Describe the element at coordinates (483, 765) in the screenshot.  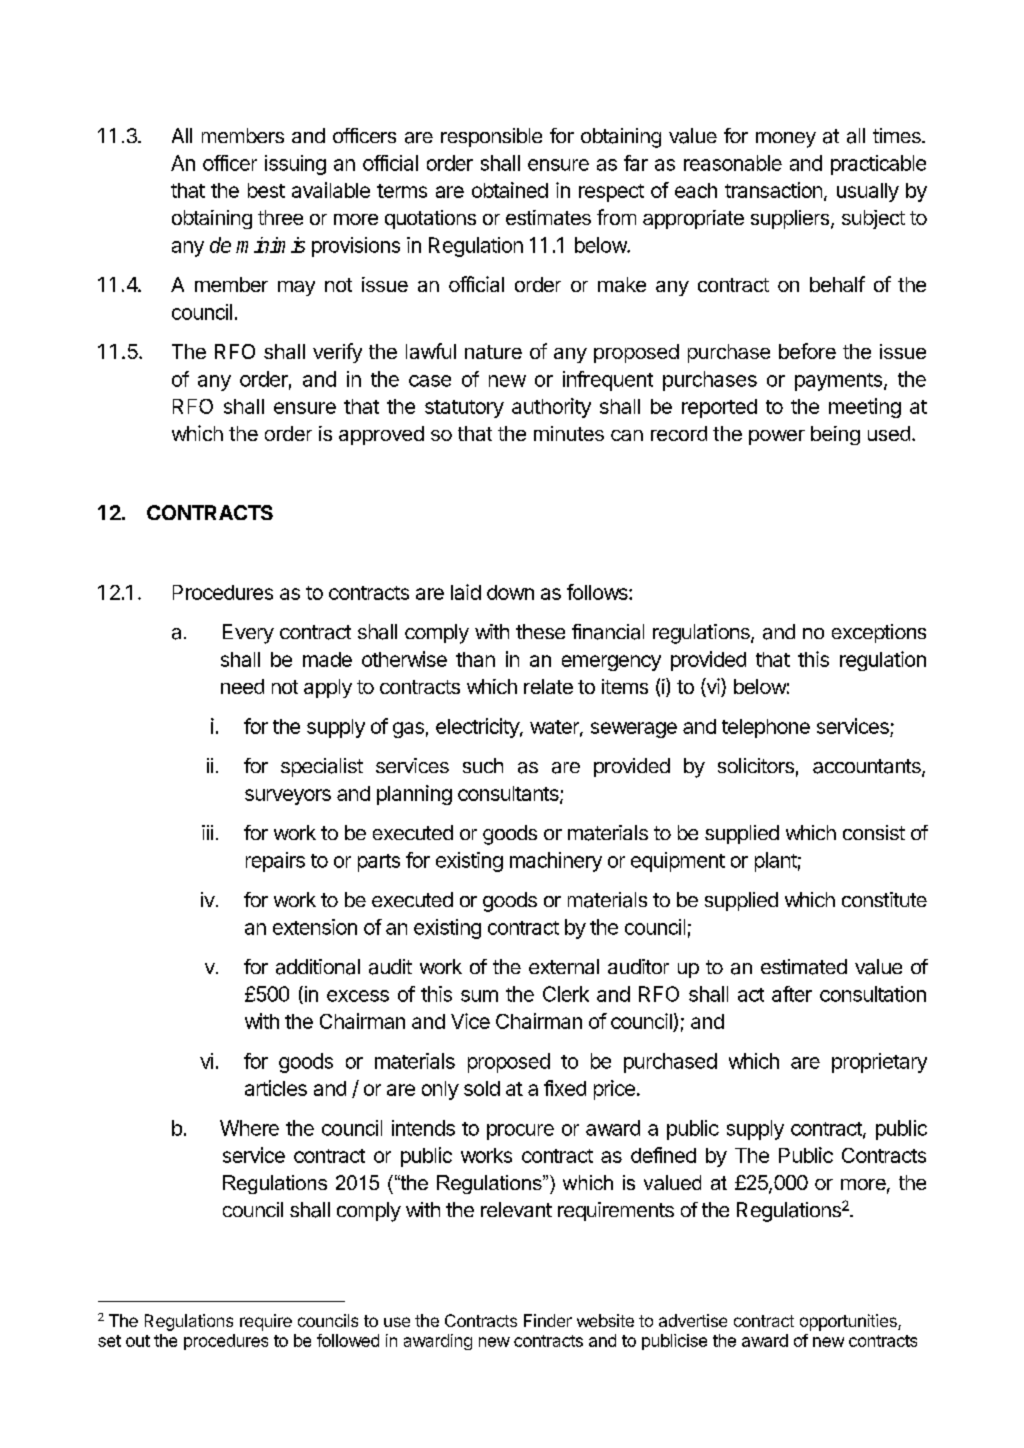
I see `such` at that location.
